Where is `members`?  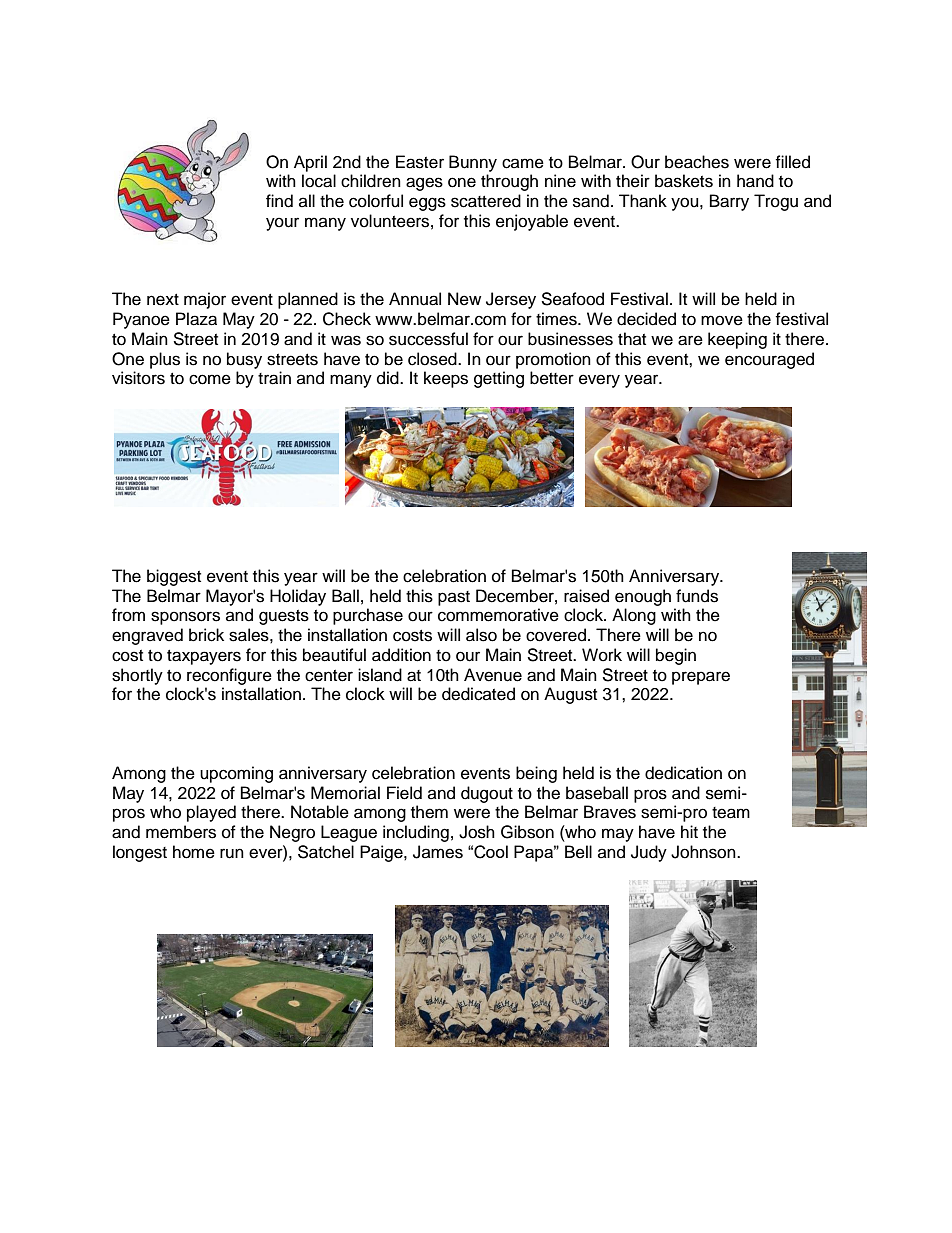 members is located at coordinates (181, 832).
